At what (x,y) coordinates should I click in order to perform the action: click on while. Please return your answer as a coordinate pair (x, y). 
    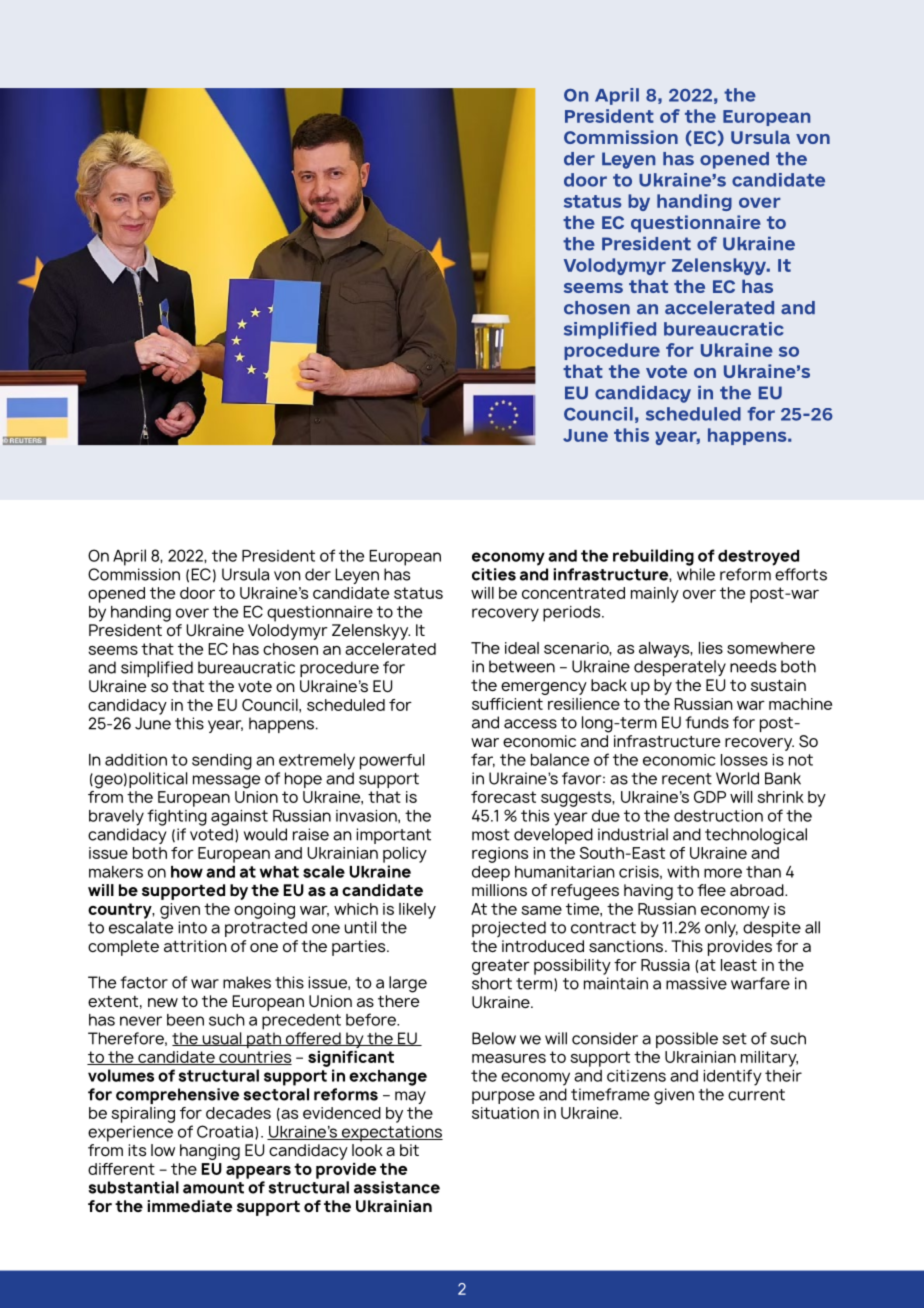
    Looking at the image, I should click on (696, 574).
